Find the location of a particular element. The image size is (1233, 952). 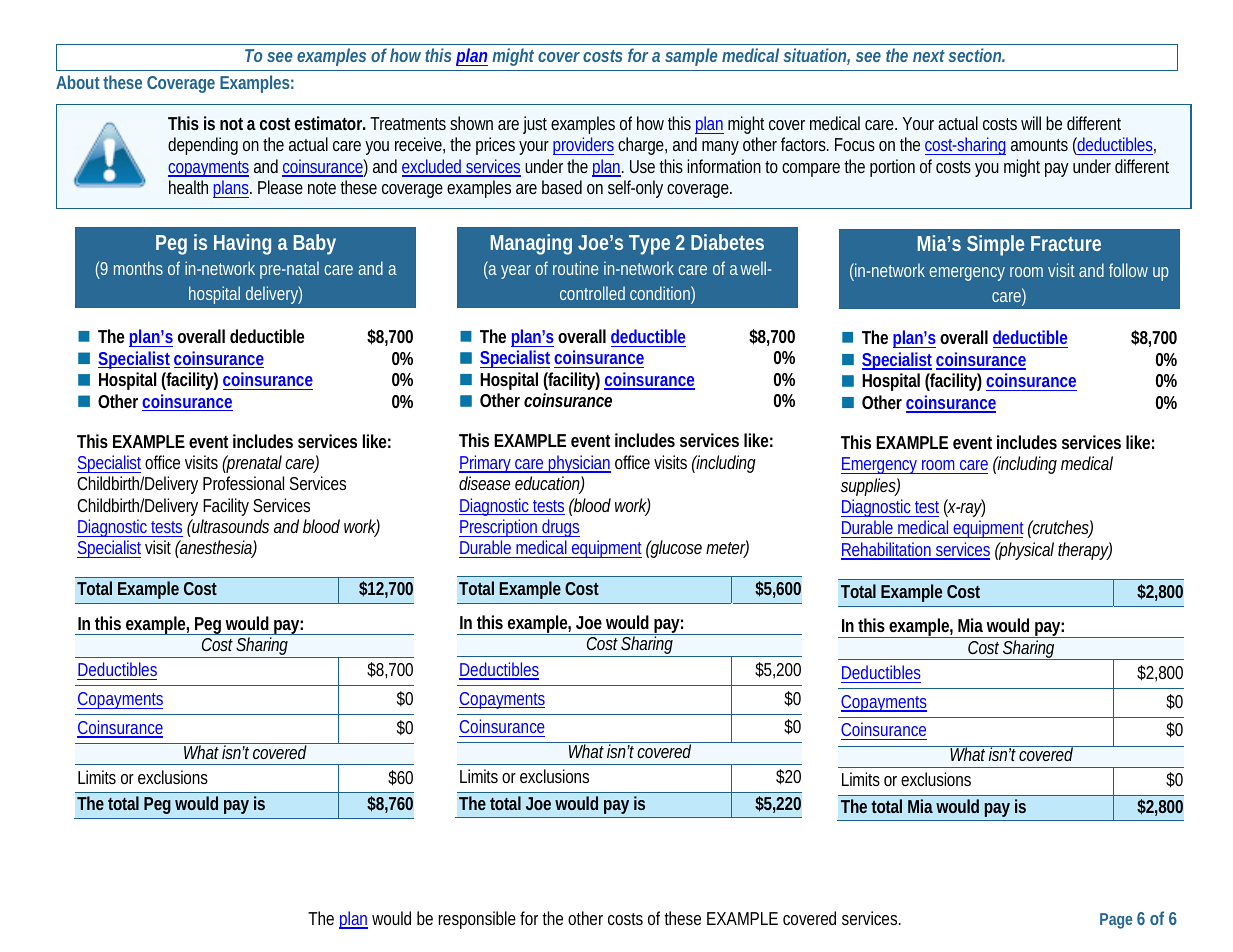

Professional is located at coordinates (243, 483).
